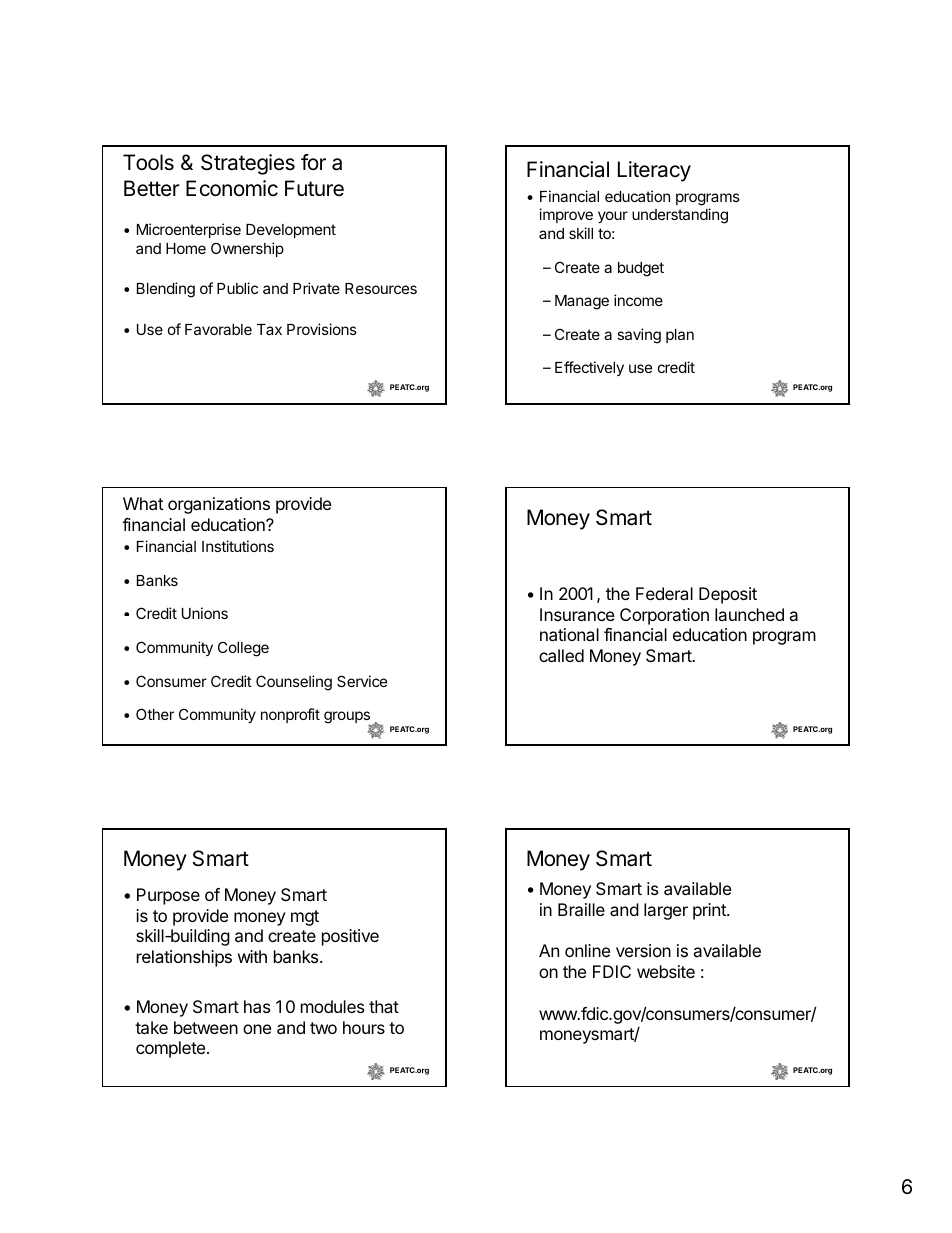 The height and width of the page is (1233, 952). I want to click on Federal, so click(664, 593).
